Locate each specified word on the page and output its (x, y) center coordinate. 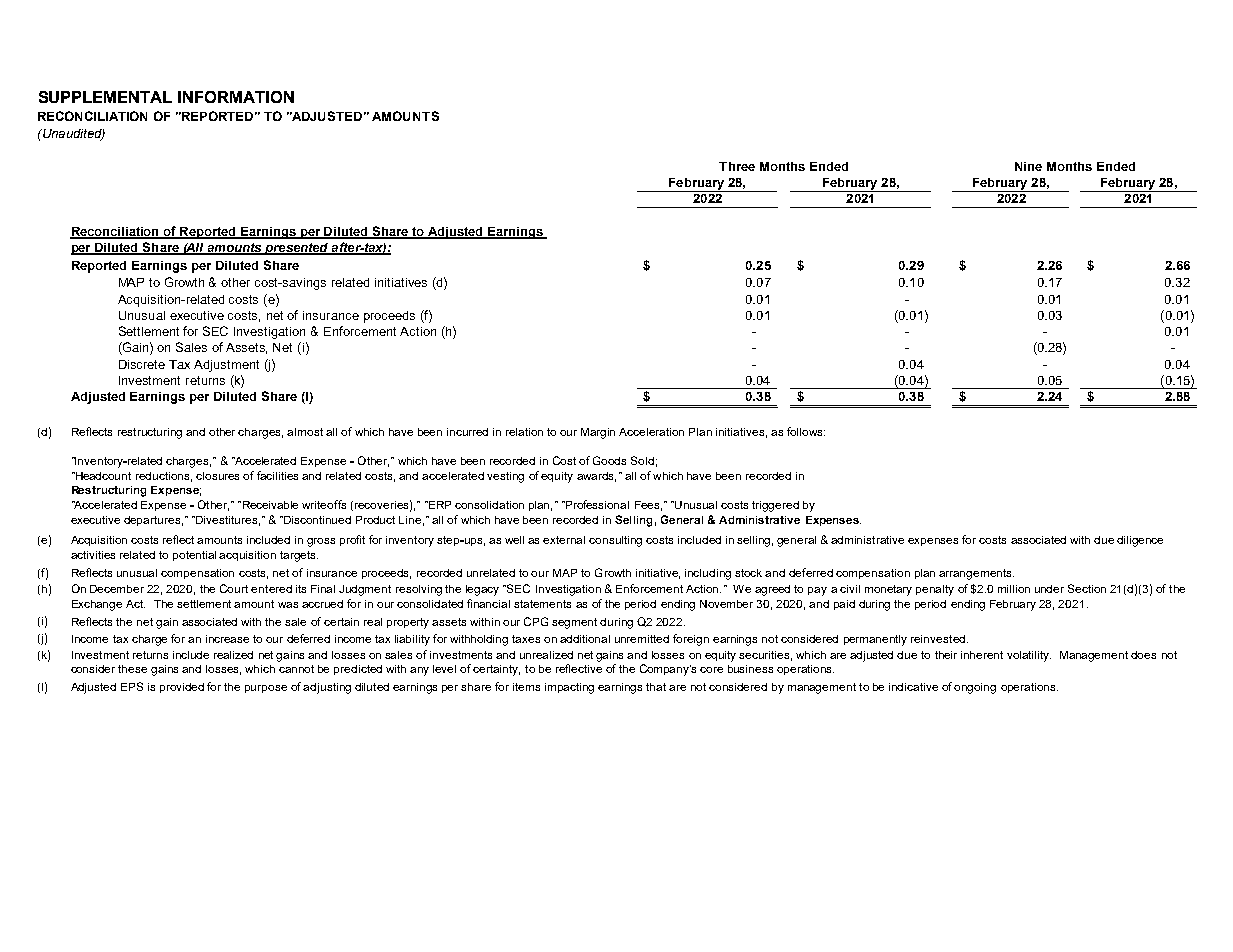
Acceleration (651, 432)
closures (217, 476)
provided (182, 688)
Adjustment (226, 366)
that (656, 687)
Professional (596, 504)
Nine (1028, 166)
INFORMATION (236, 97)
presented (297, 249)
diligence (1140, 541)
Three (737, 166)
